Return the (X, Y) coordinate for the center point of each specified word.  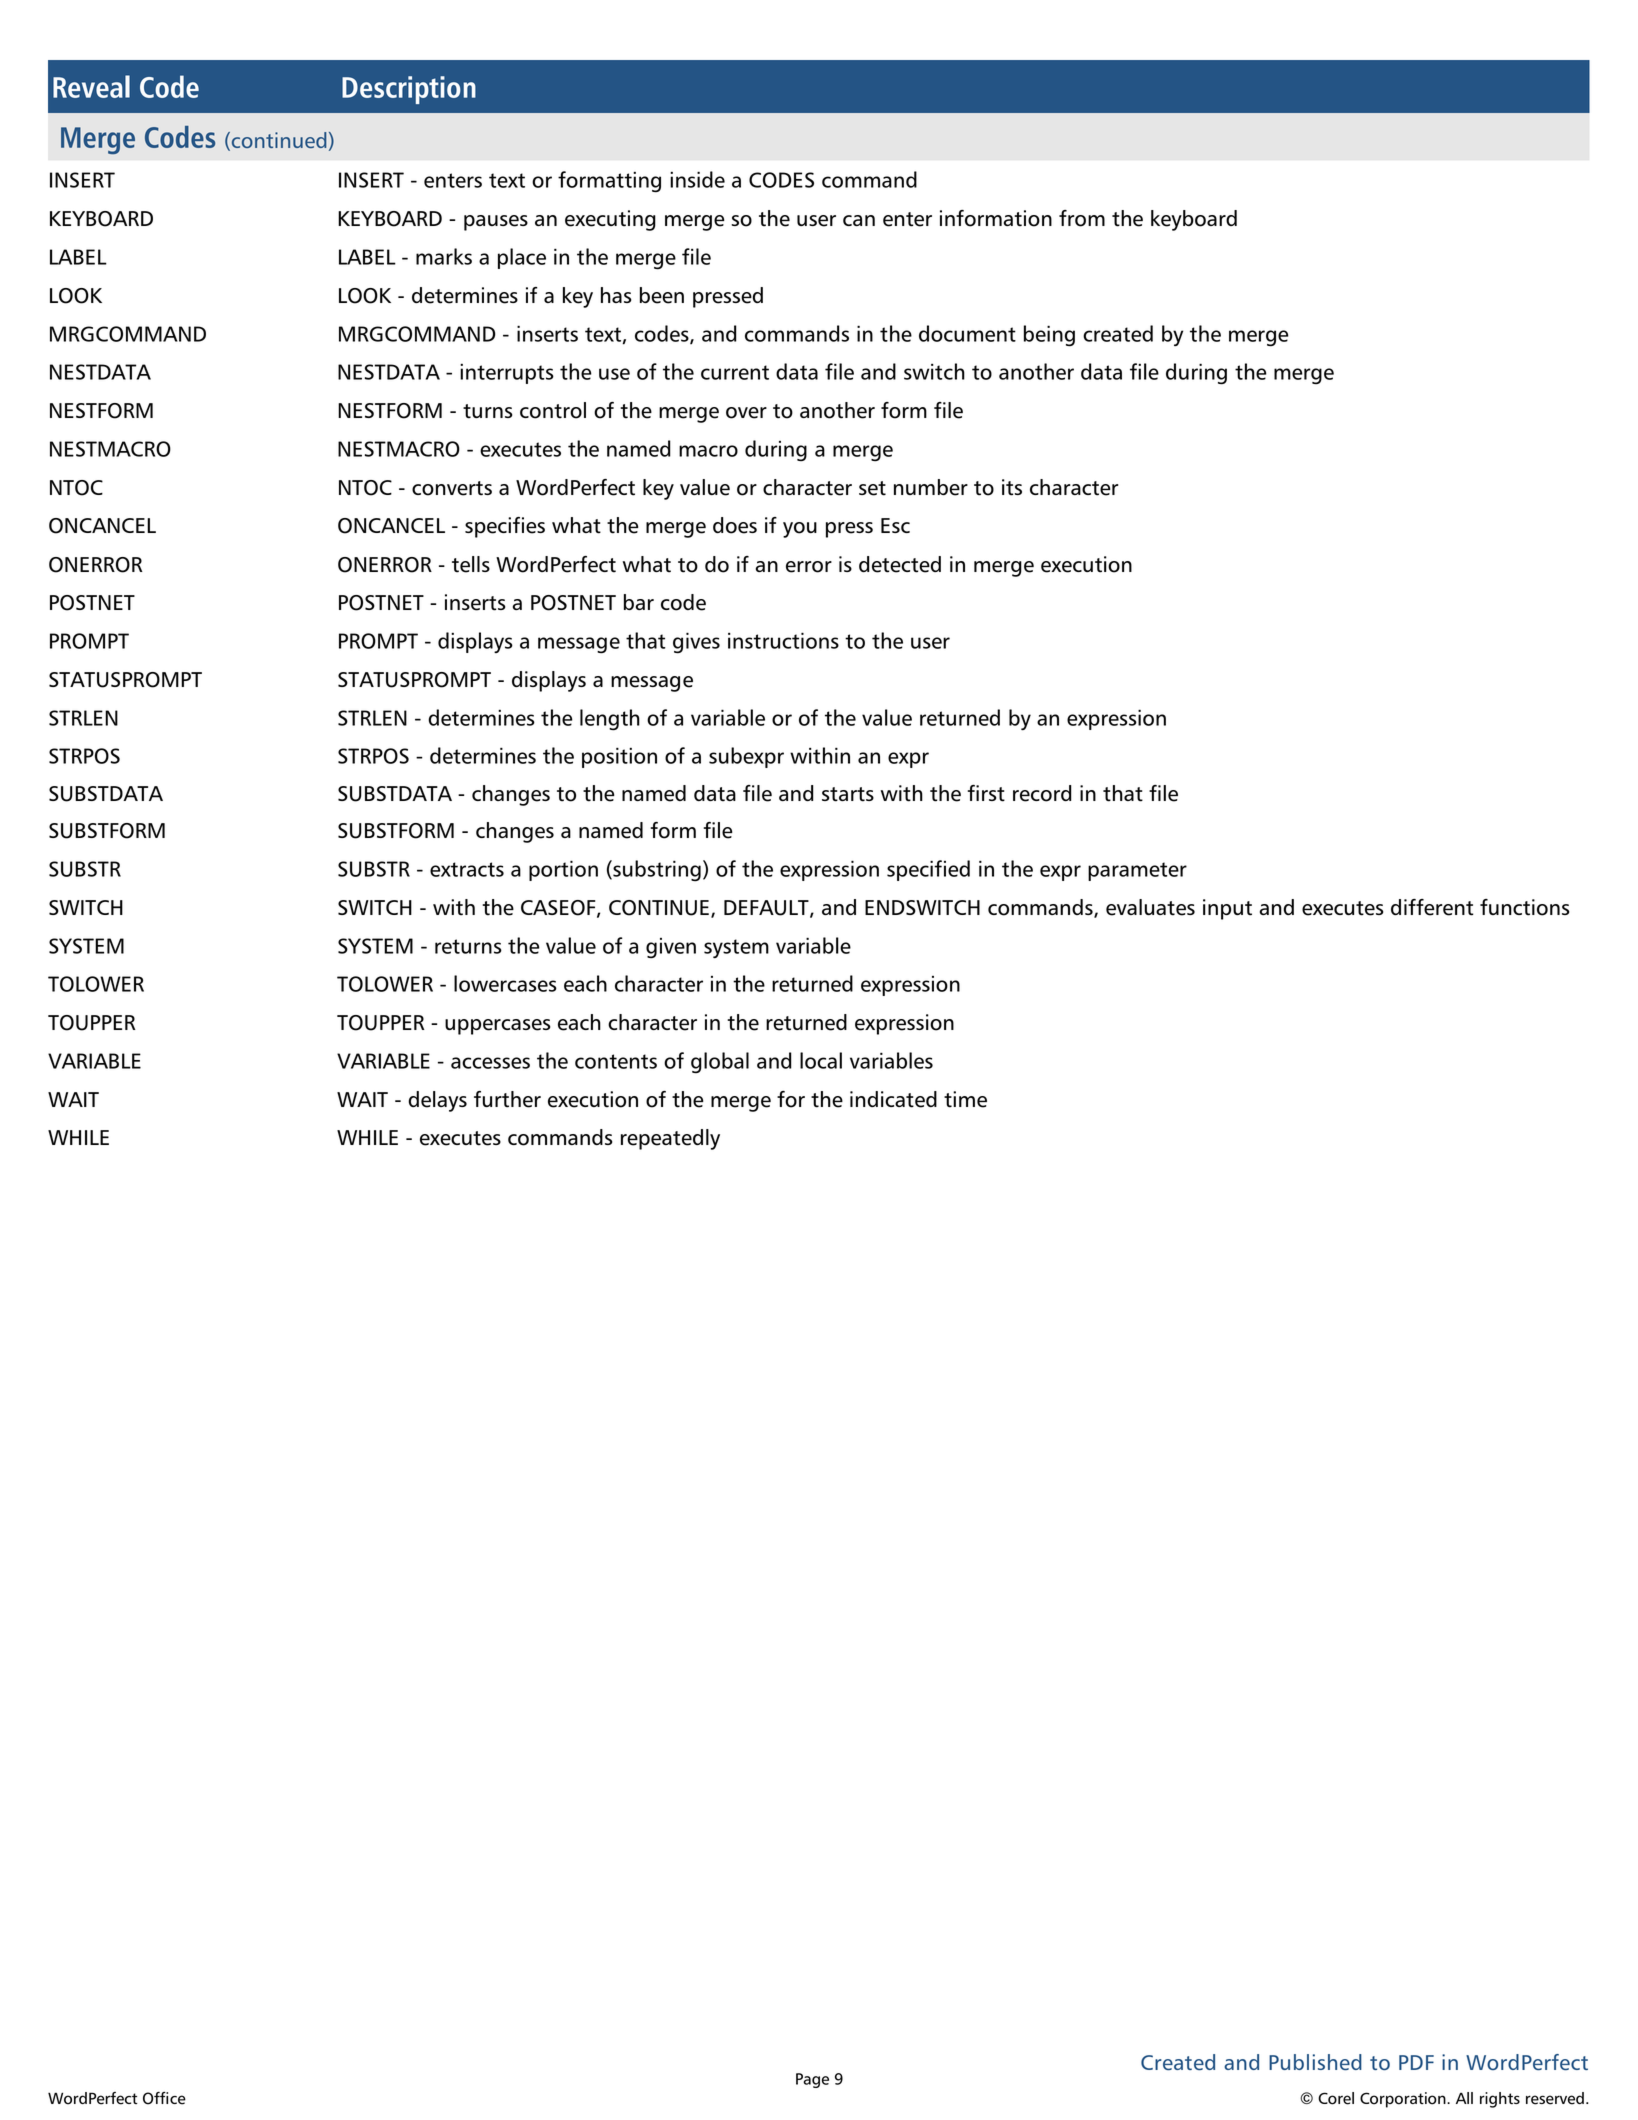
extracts (467, 869)
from (1082, 218)
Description (409, 90)
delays (437, 1101)
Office (164, 2098)
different (1432, 907)
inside (697, 179)
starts (848, 794)
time (965, 1099)
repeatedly (670, 1139)
